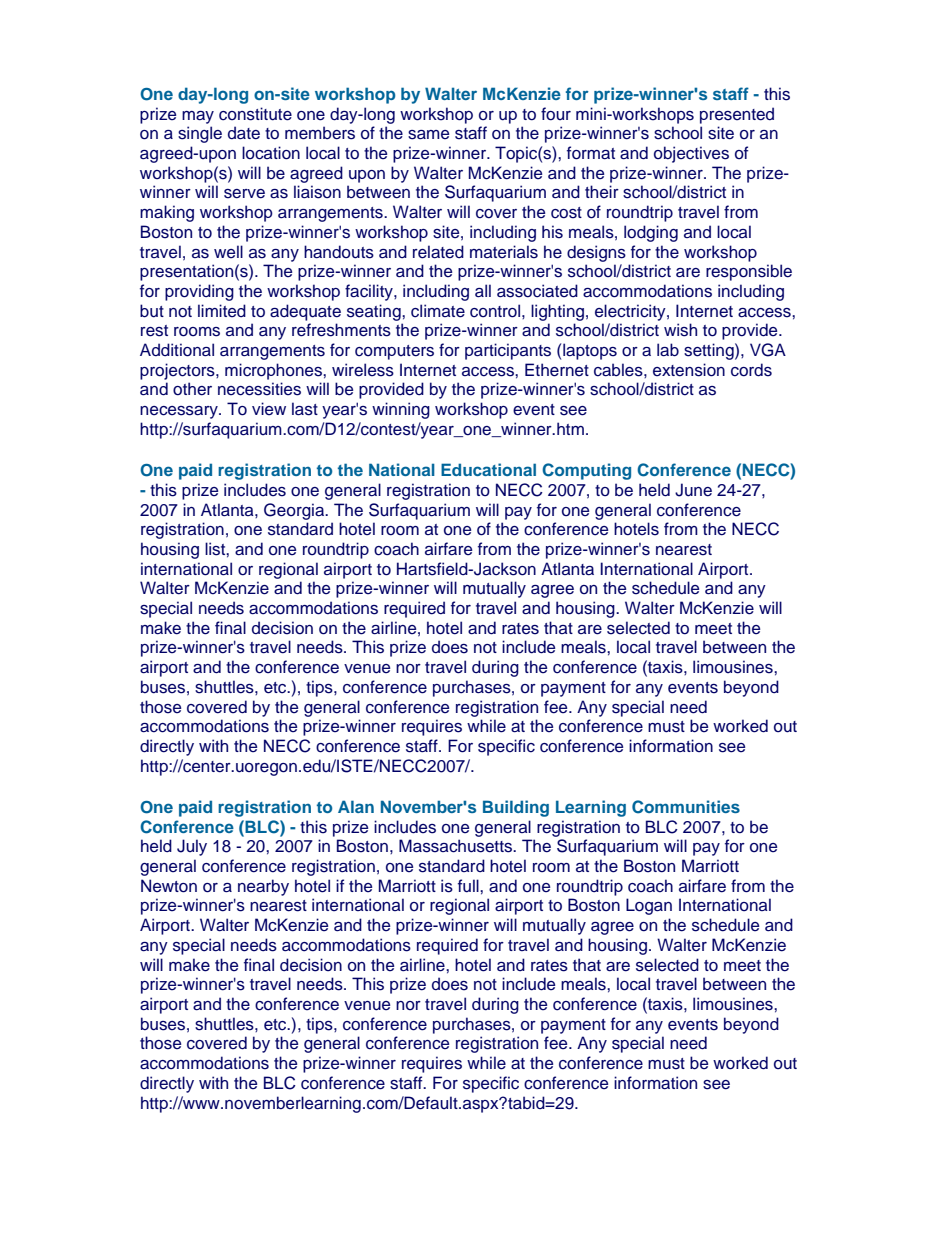 This screenshot has width=952, height=1233. Describe the element at coordinates (691, 154) in the screenshot. I see `objectives` at that location.
